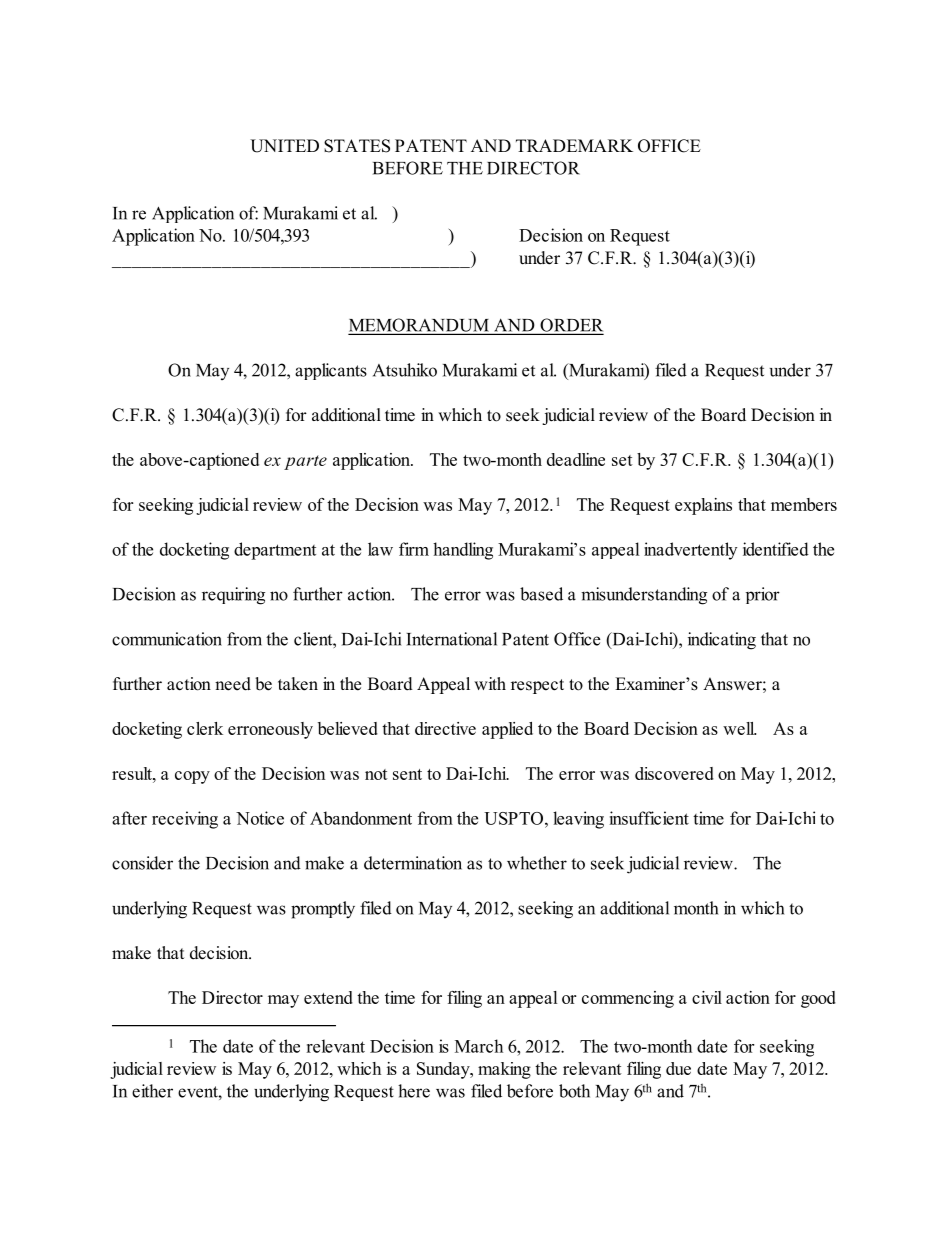 This screenshot has height=1233, width=952. Describe the element at coordinates (574, 145) in the screenshot. I see `TRADEMARK` at that location.
